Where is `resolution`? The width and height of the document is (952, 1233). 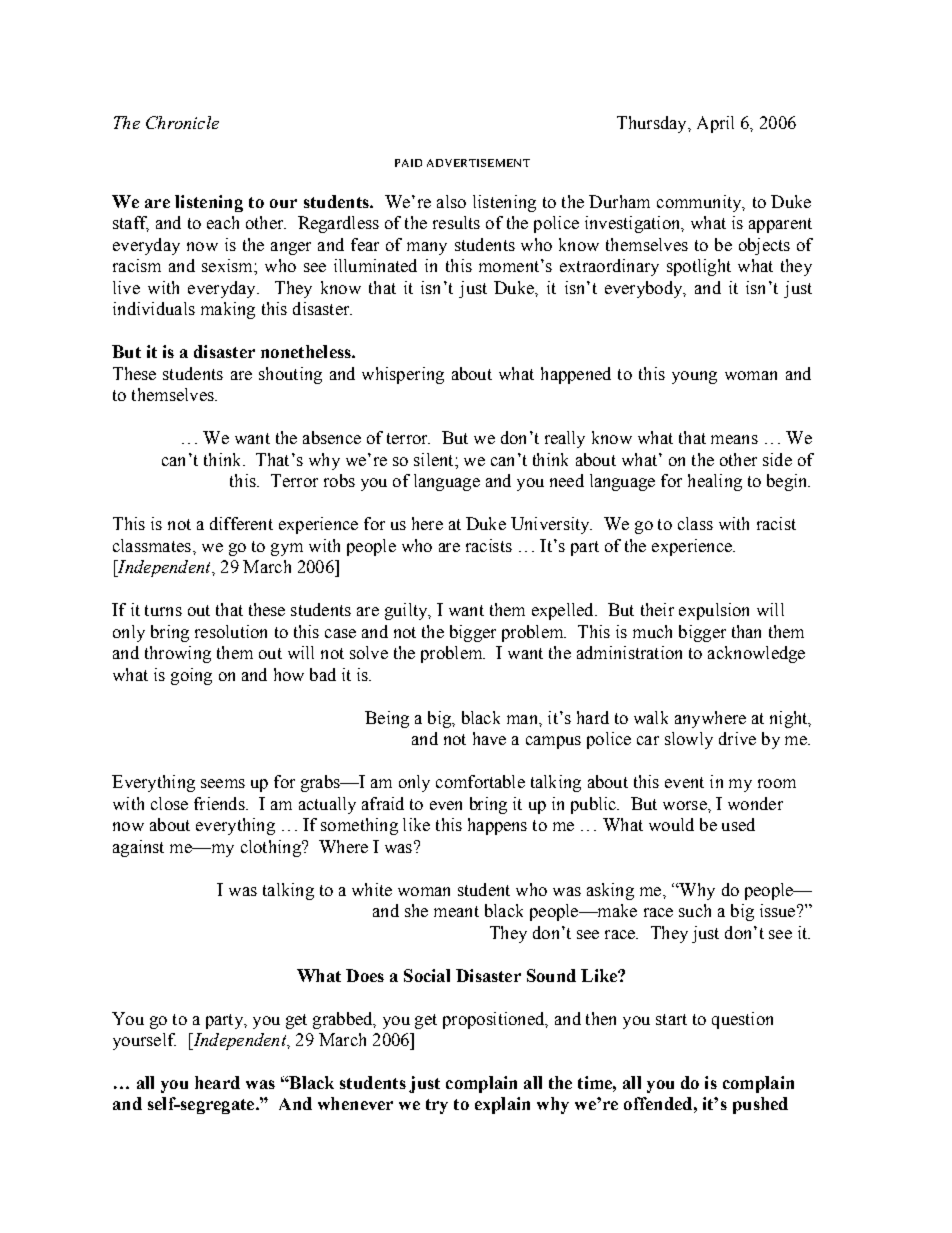 resolution is located at coordinates (231, 631).
